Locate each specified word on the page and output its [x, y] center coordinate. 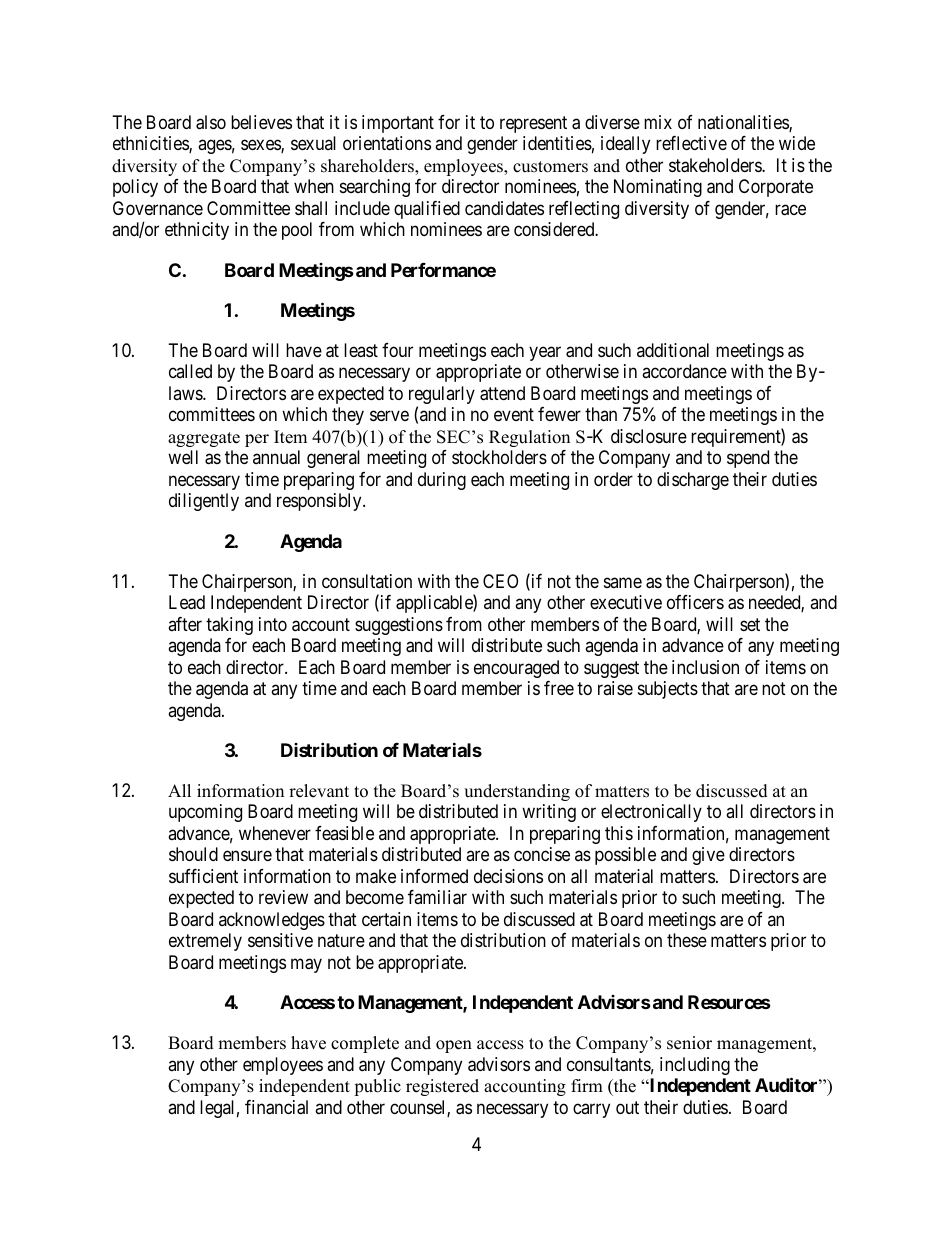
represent [533, 124]
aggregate [204, 439]
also [211, 122]
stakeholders [716, 165]
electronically [651, 813]
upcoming [205, 813]
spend [748, 459]
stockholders [499, 457]
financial [276, 1107]
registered [442, 1087]
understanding [517, 792]
